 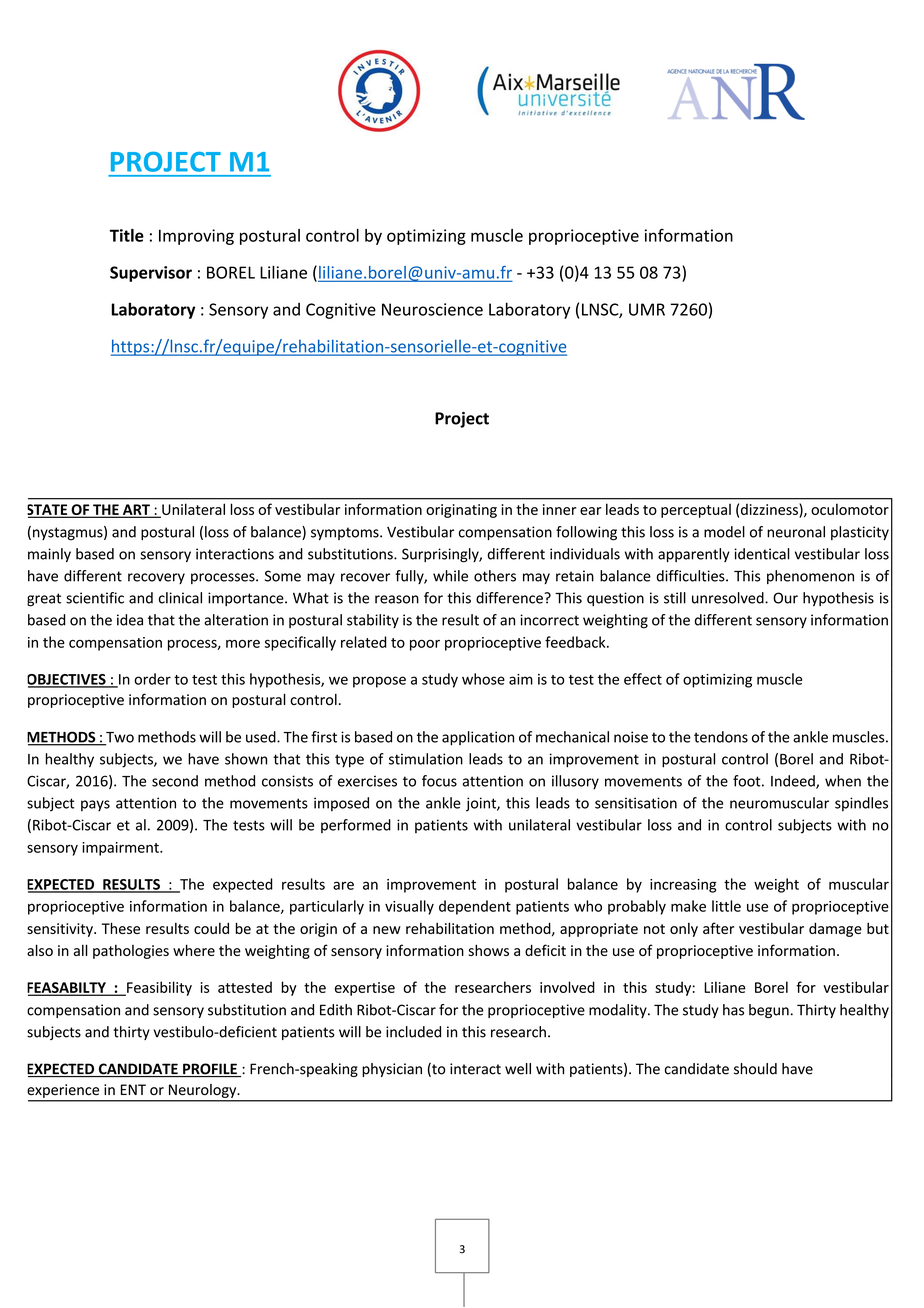 I want to click on application, so click(x=478, y=738).
